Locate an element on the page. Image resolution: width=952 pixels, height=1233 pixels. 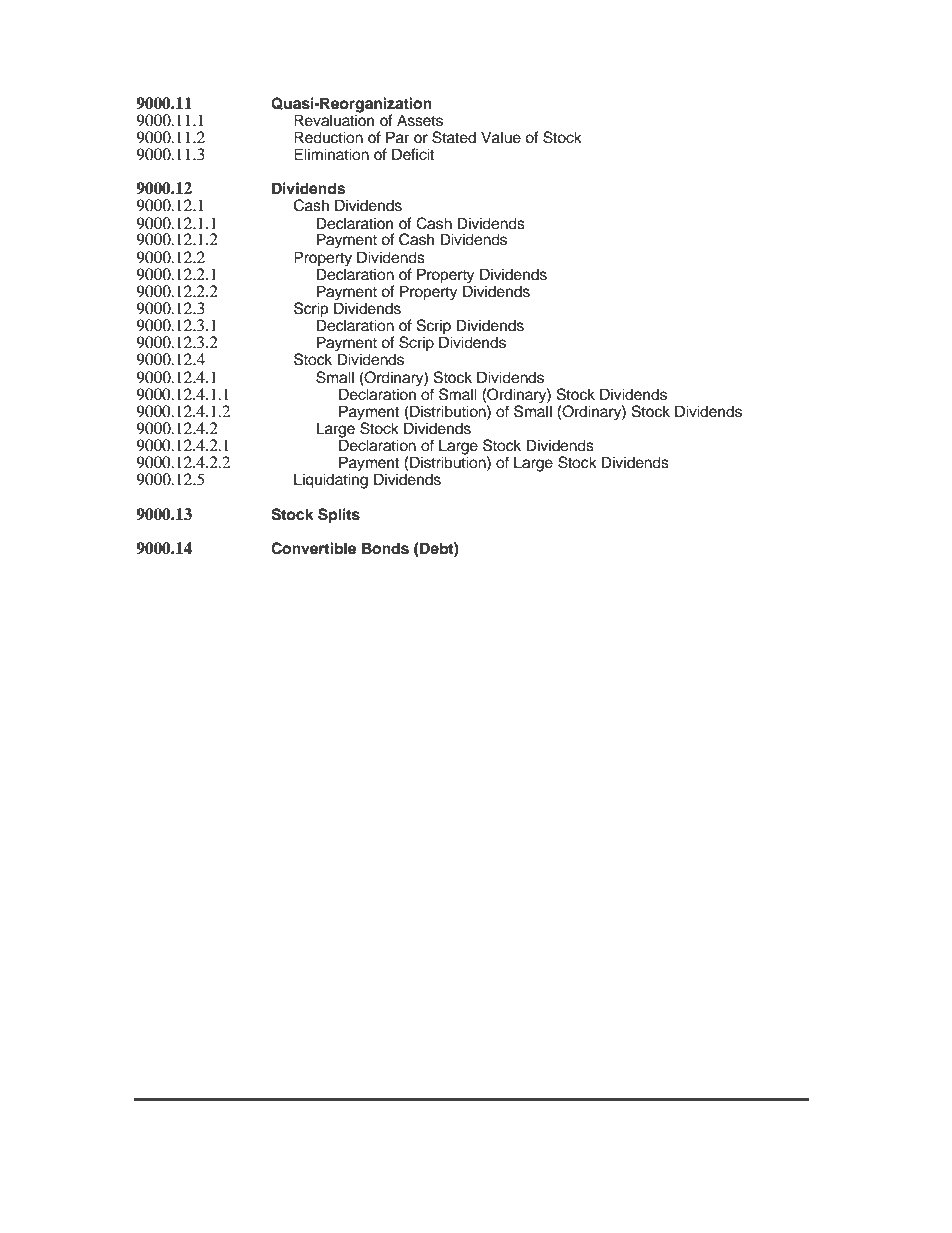
Splits is located at coordinates (339, 516).
